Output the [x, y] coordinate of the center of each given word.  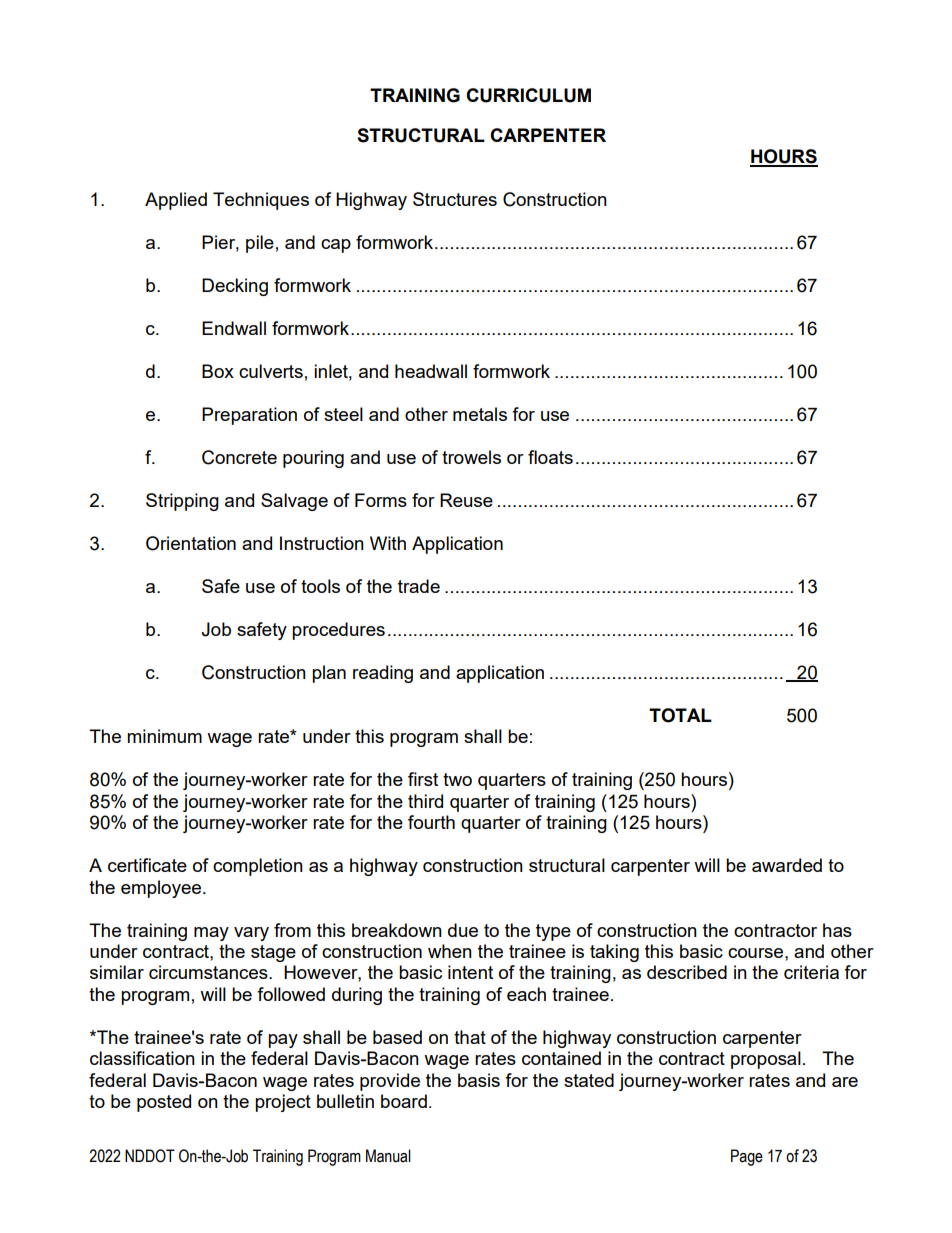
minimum [164, 736]
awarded [787, 865]
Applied [176, 201]
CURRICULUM [528, 95]
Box [218, 371]
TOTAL [680, 715]
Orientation [191, 543]
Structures [455, 199]
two [457, 779]
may [211, 934]
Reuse [466, 500]
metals [480, 414]
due [463, 930]
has [837, 930]
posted [164, 1103]
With [388, 543]
